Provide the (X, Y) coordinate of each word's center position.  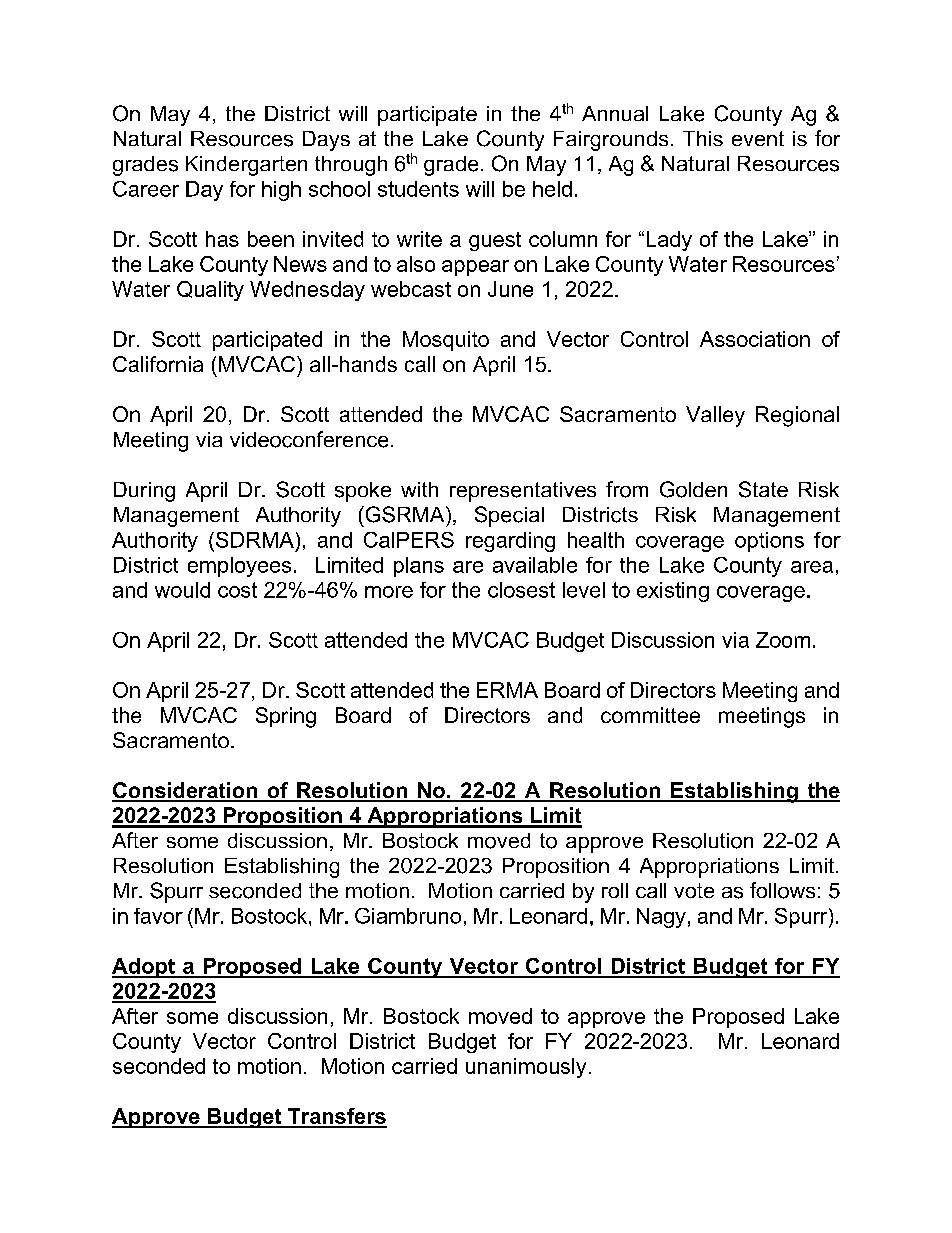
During (144, 492)
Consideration (185, 791)
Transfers (336, 1117)
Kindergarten (246, 166)
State (763, 489)
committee (650, 715)
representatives (523, 492)
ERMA (507, 690)
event (758, 138)
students (418, 189)
